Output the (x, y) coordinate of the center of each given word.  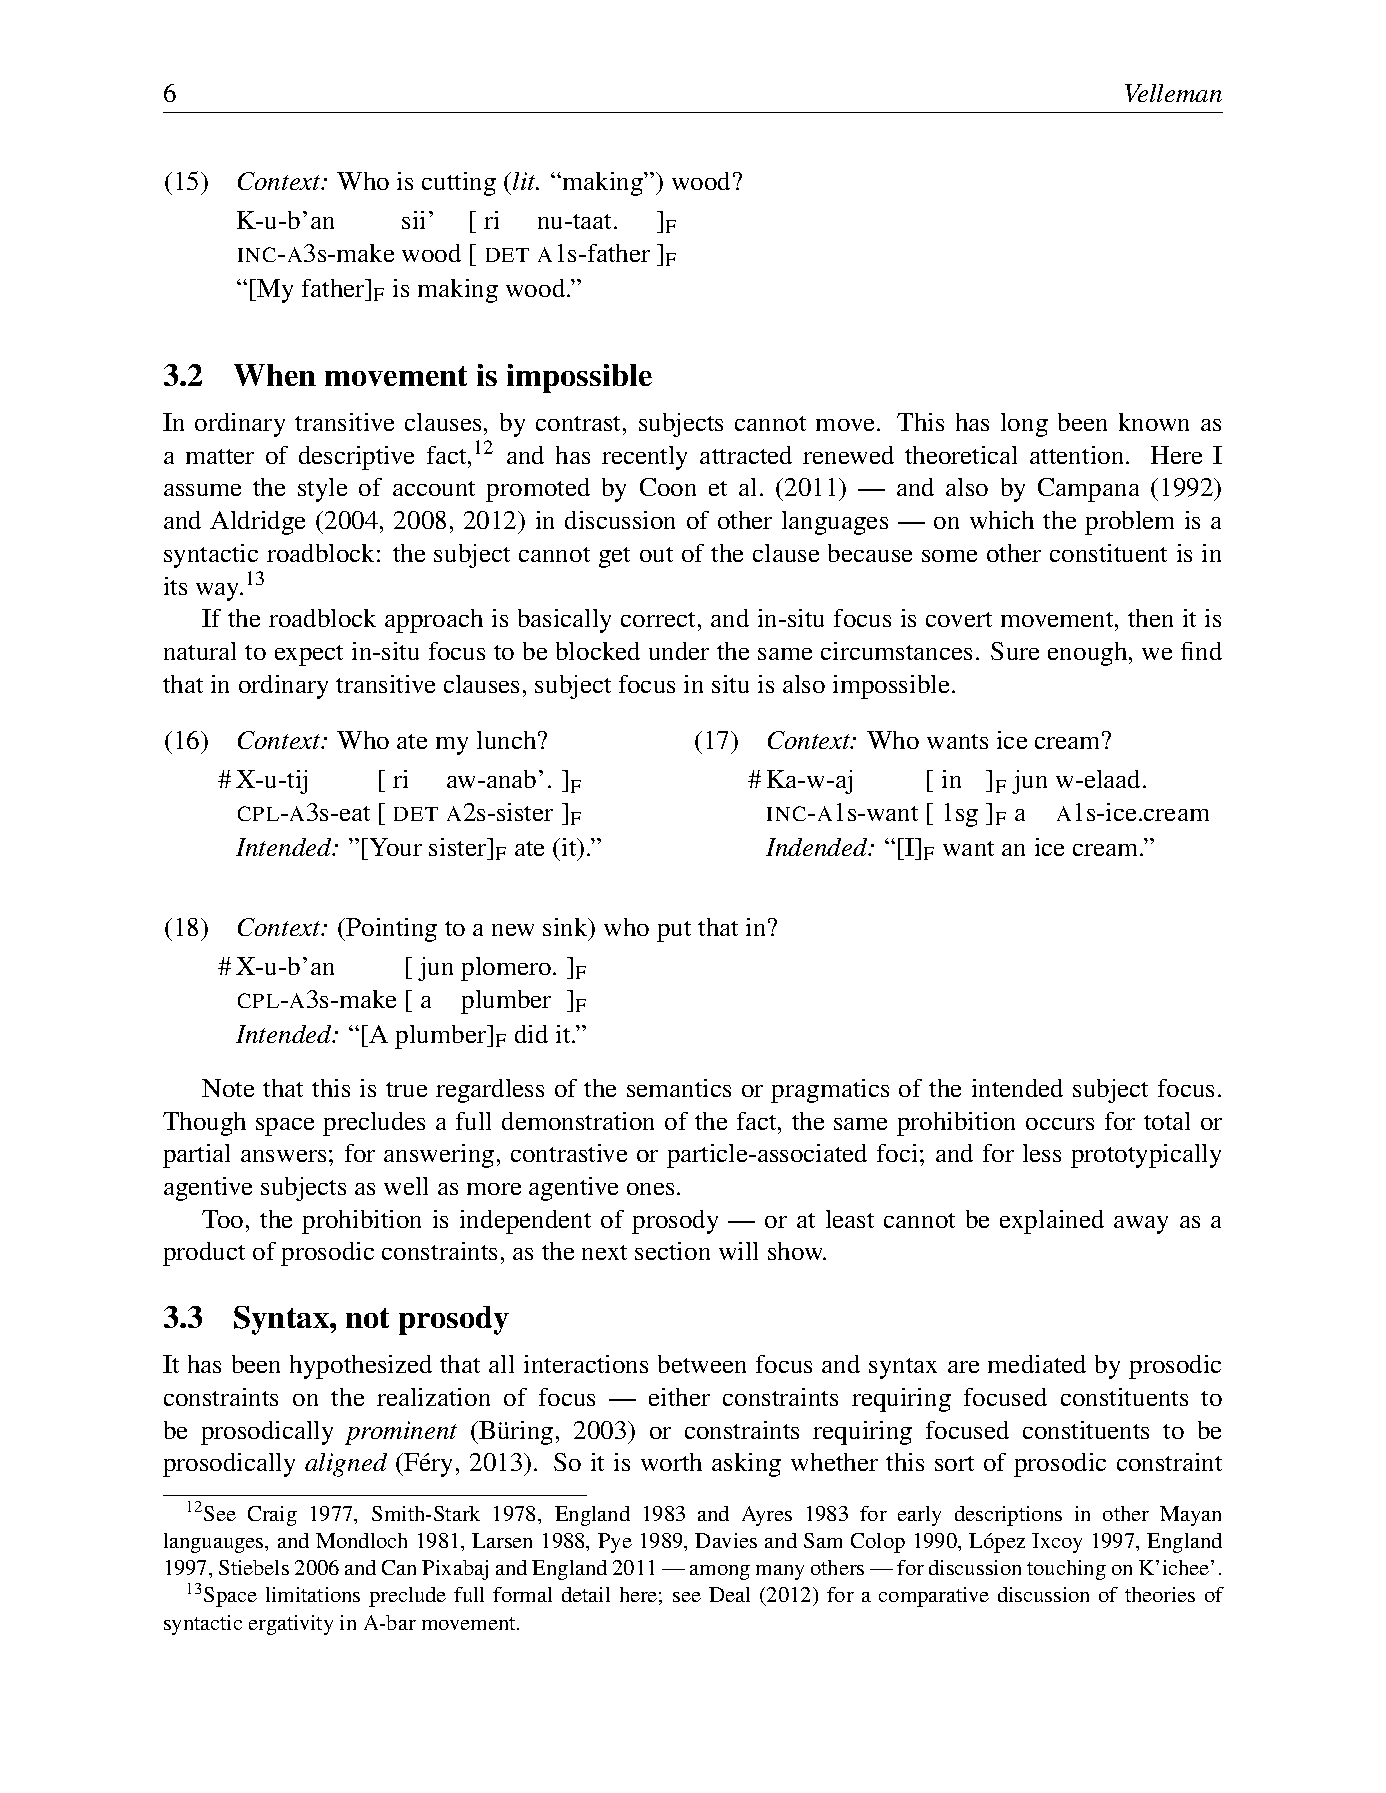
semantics (679, 1088)
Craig (272, 1516)
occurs (1060, 1124)
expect (309, 655)
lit (525, 181)
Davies (726, 1540)
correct (660, 619)
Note (228, 1088)
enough (1089, 654)
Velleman (1173, 93)
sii (413, 220)
